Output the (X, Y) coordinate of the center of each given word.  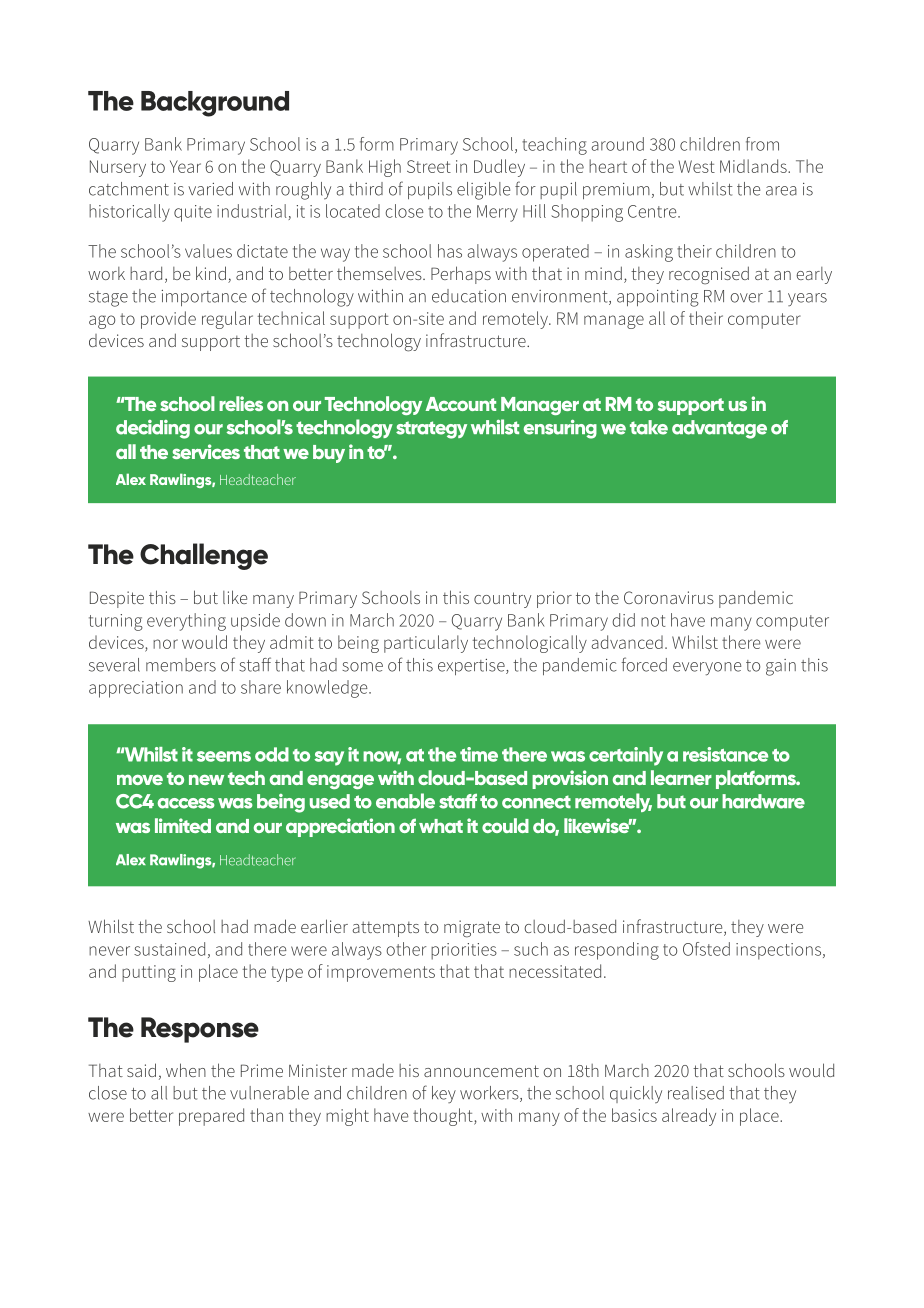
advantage (719, 429)
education (469, 296)
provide (168, 320)
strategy (431, 430)
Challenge (204, 556)
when (186, 1070)
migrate (472, 929)
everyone (707, 669)
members (181, 665)
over (746, 298)
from (762, 144)
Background (215, 104)
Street (429, 166)
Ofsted (706, 949)
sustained (169, 949)
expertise (472, 667)
